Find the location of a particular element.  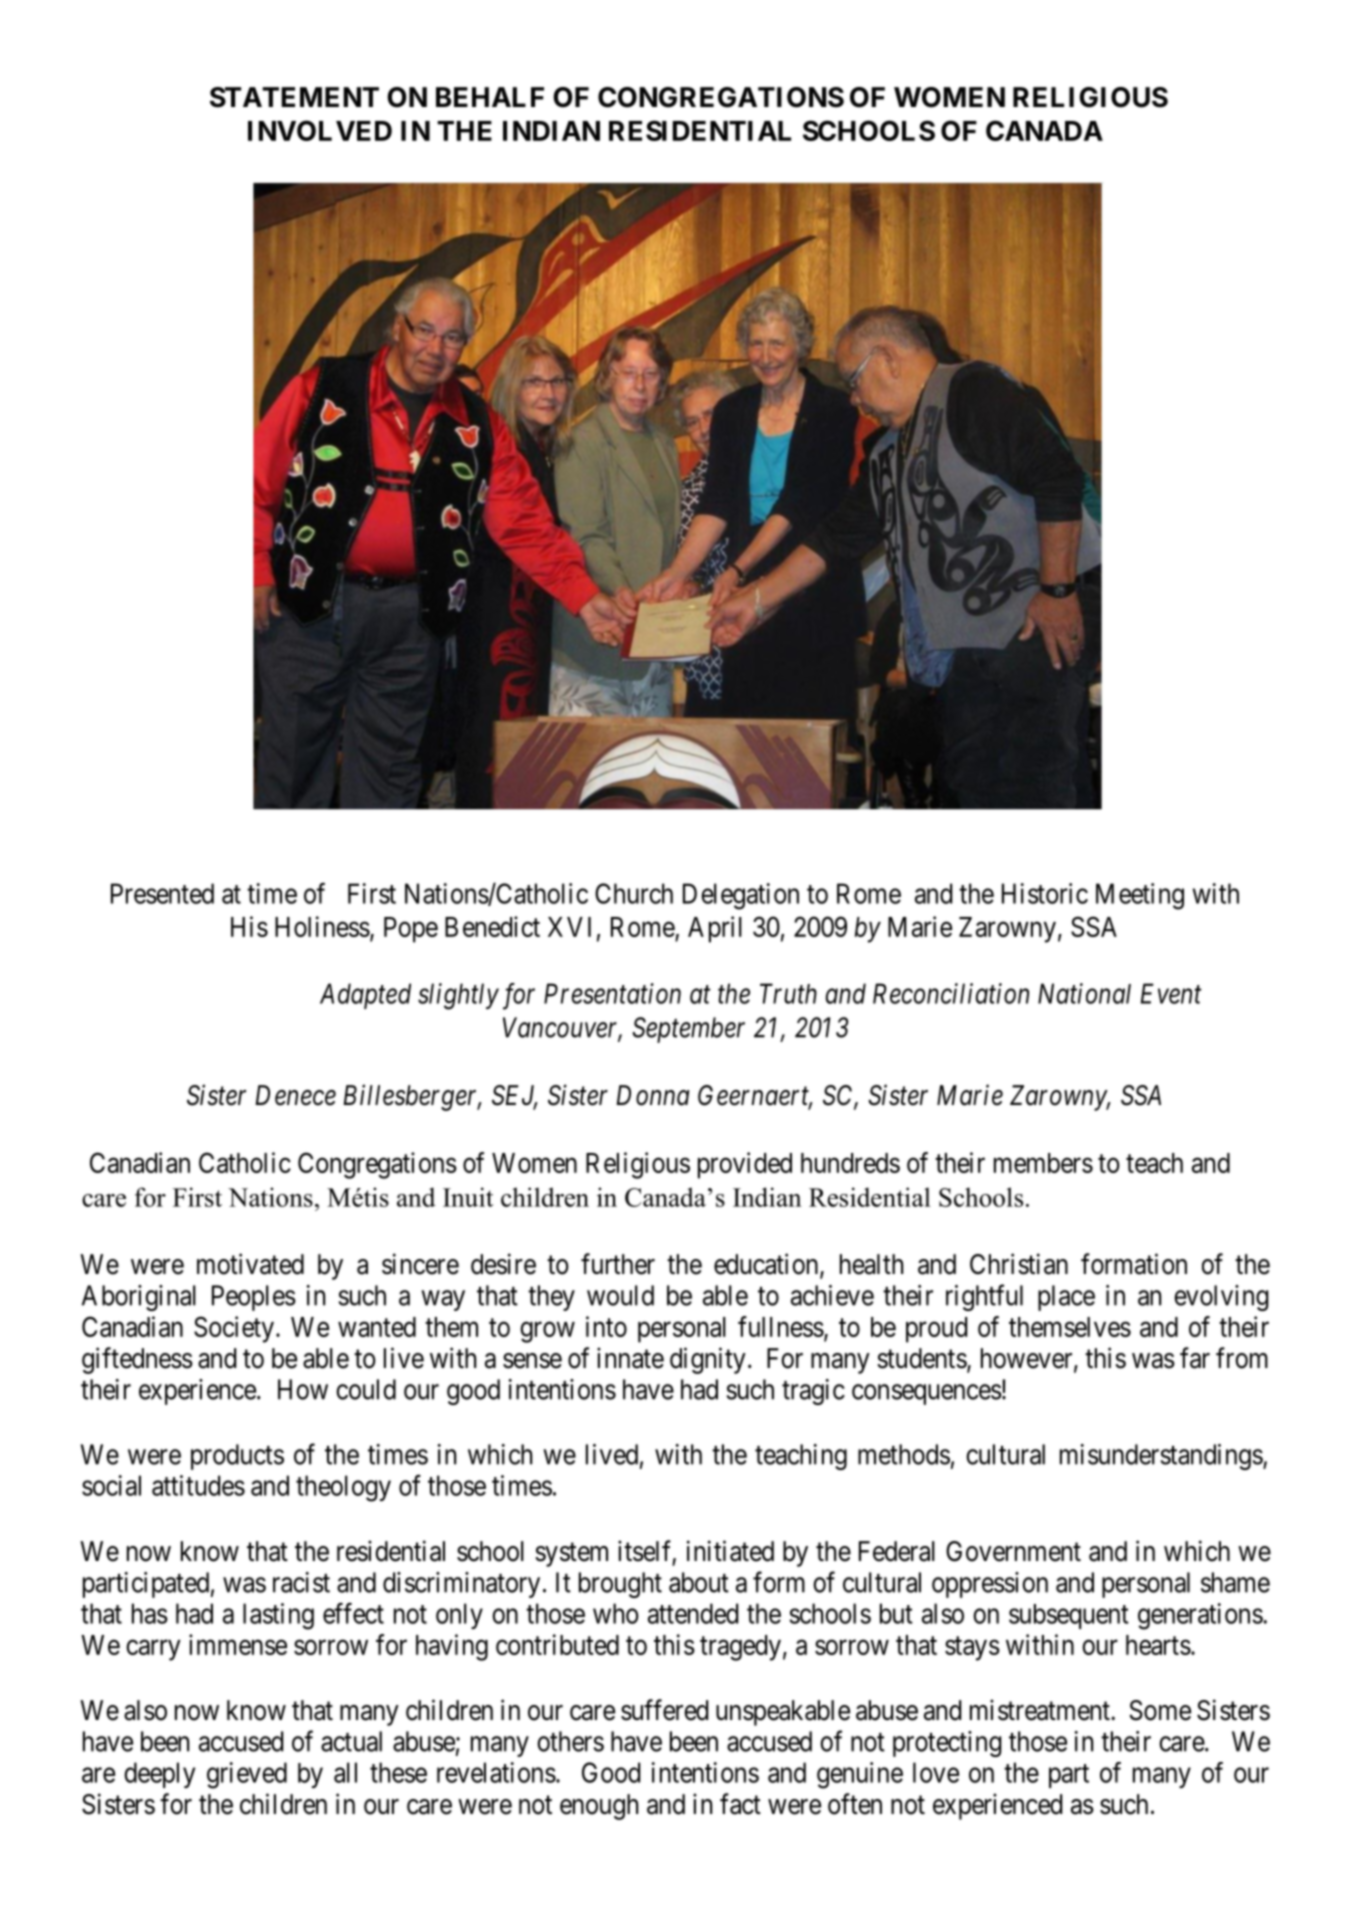

Holiness is located at coordinates (322, 926).
